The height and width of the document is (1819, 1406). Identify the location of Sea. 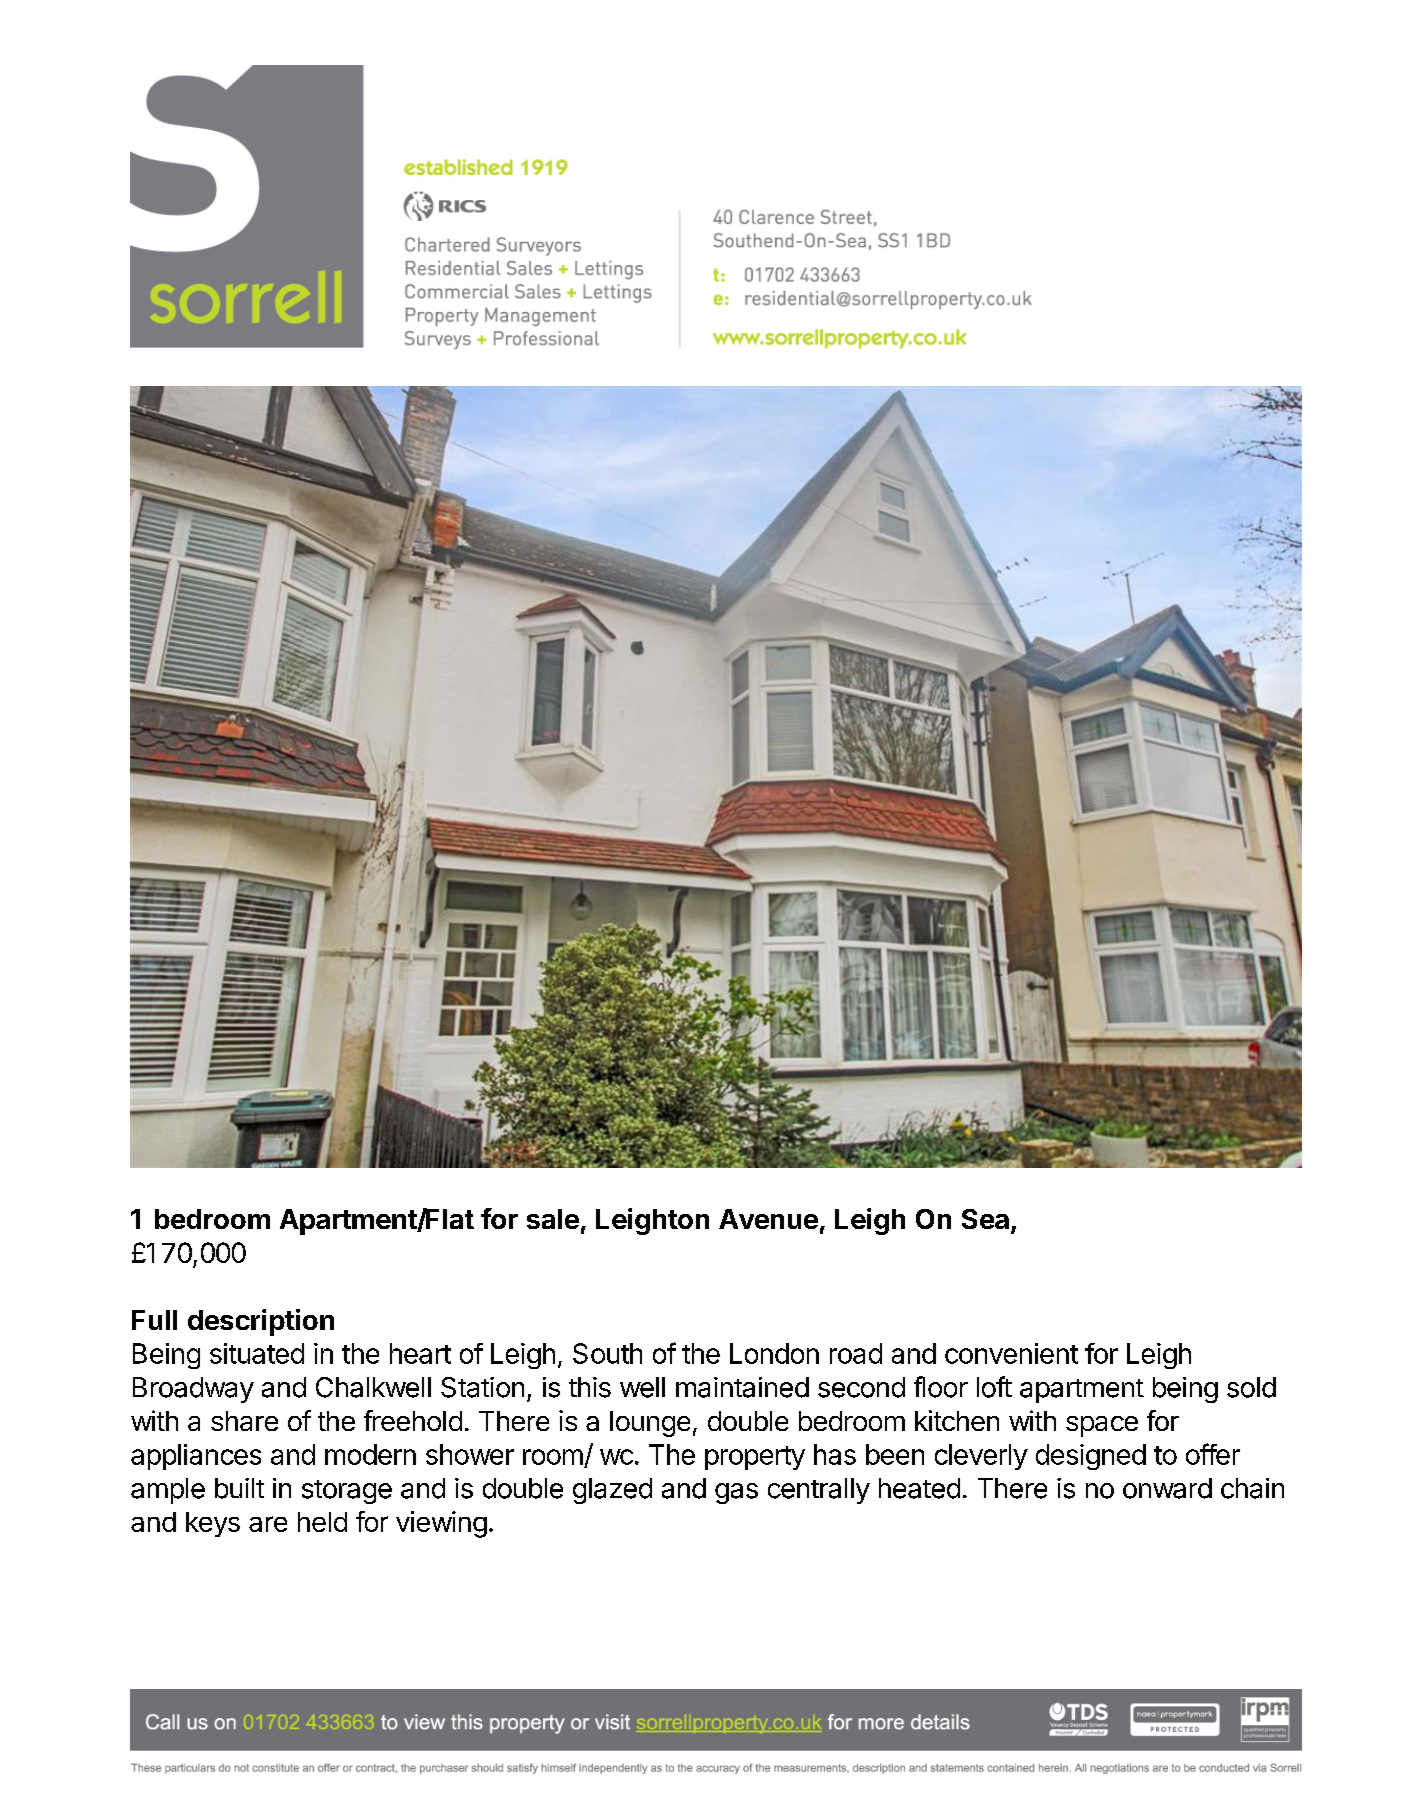
(985, 1219).
